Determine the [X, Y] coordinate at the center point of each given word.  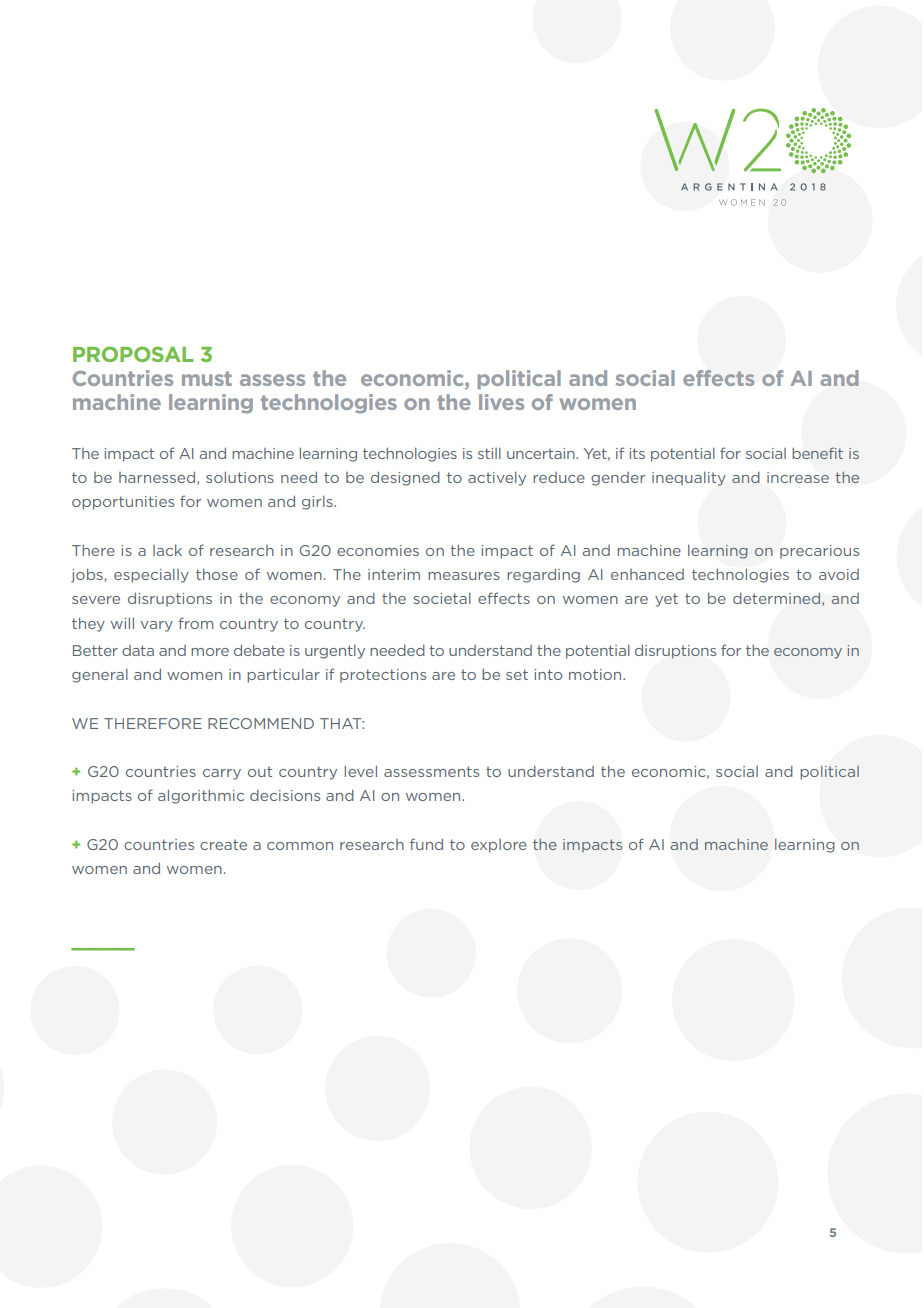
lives [501, 402]
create [223, 844]
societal [442, 598]
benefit [818, 453]
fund [426, 844]
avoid [839, 574]
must [207, 378]
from [195, 623]
